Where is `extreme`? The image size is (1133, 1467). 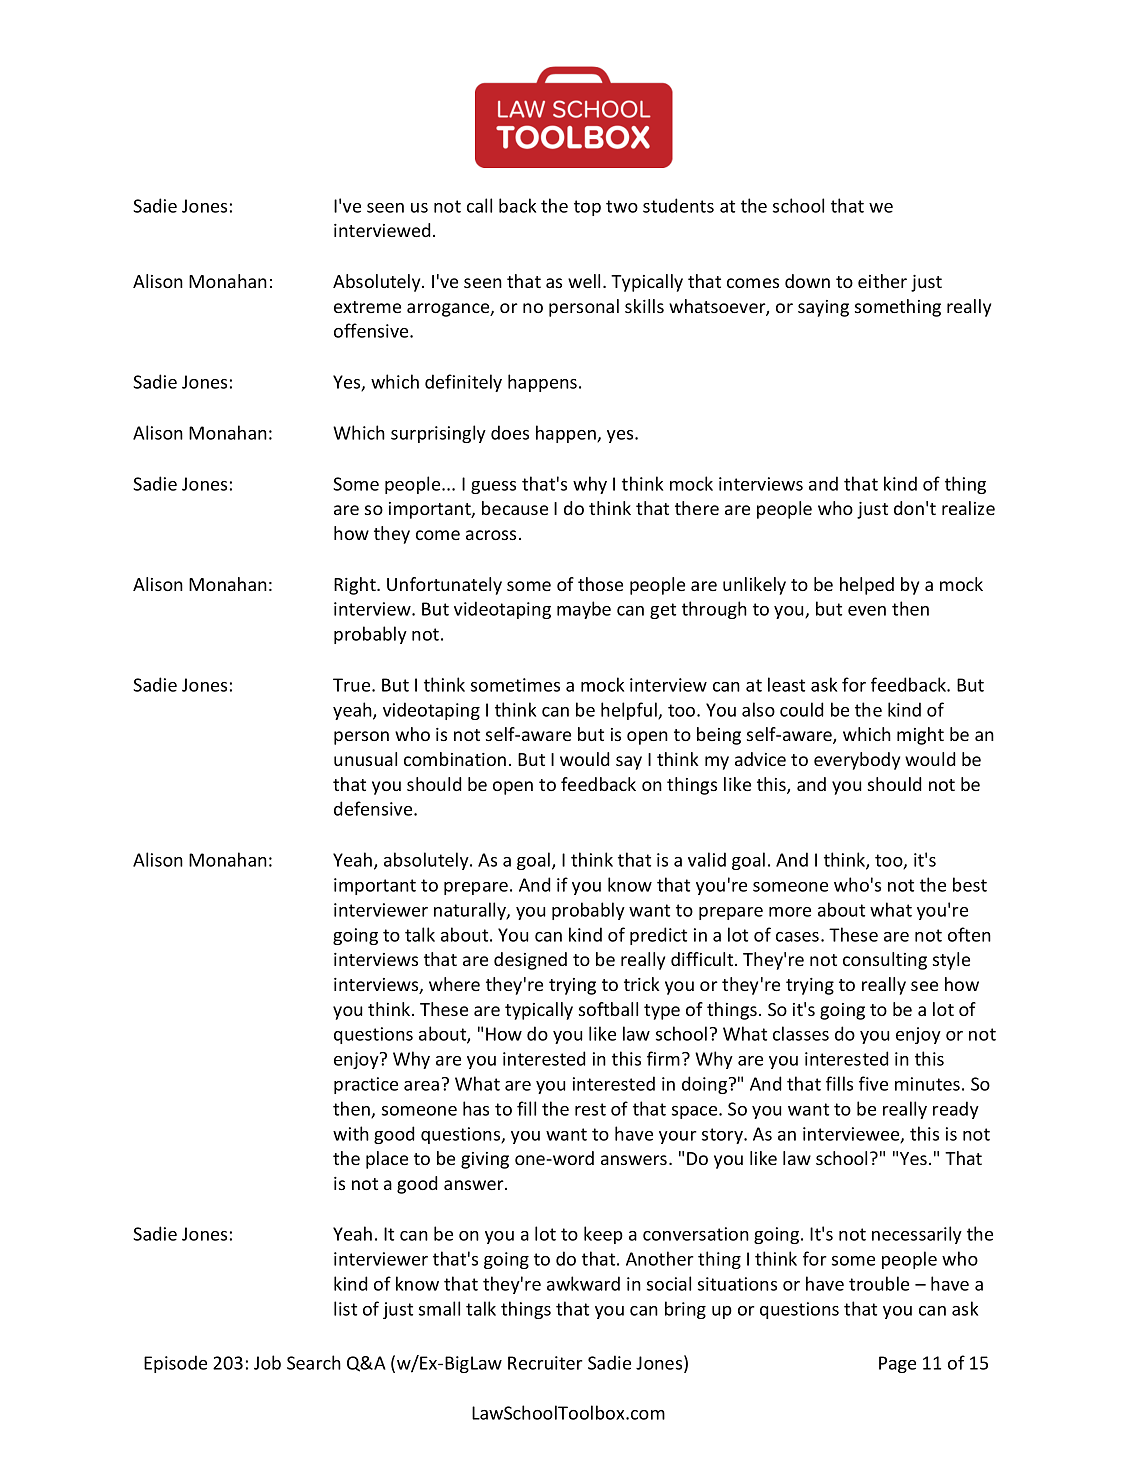 extreme is located at coordinates (367, 307).
